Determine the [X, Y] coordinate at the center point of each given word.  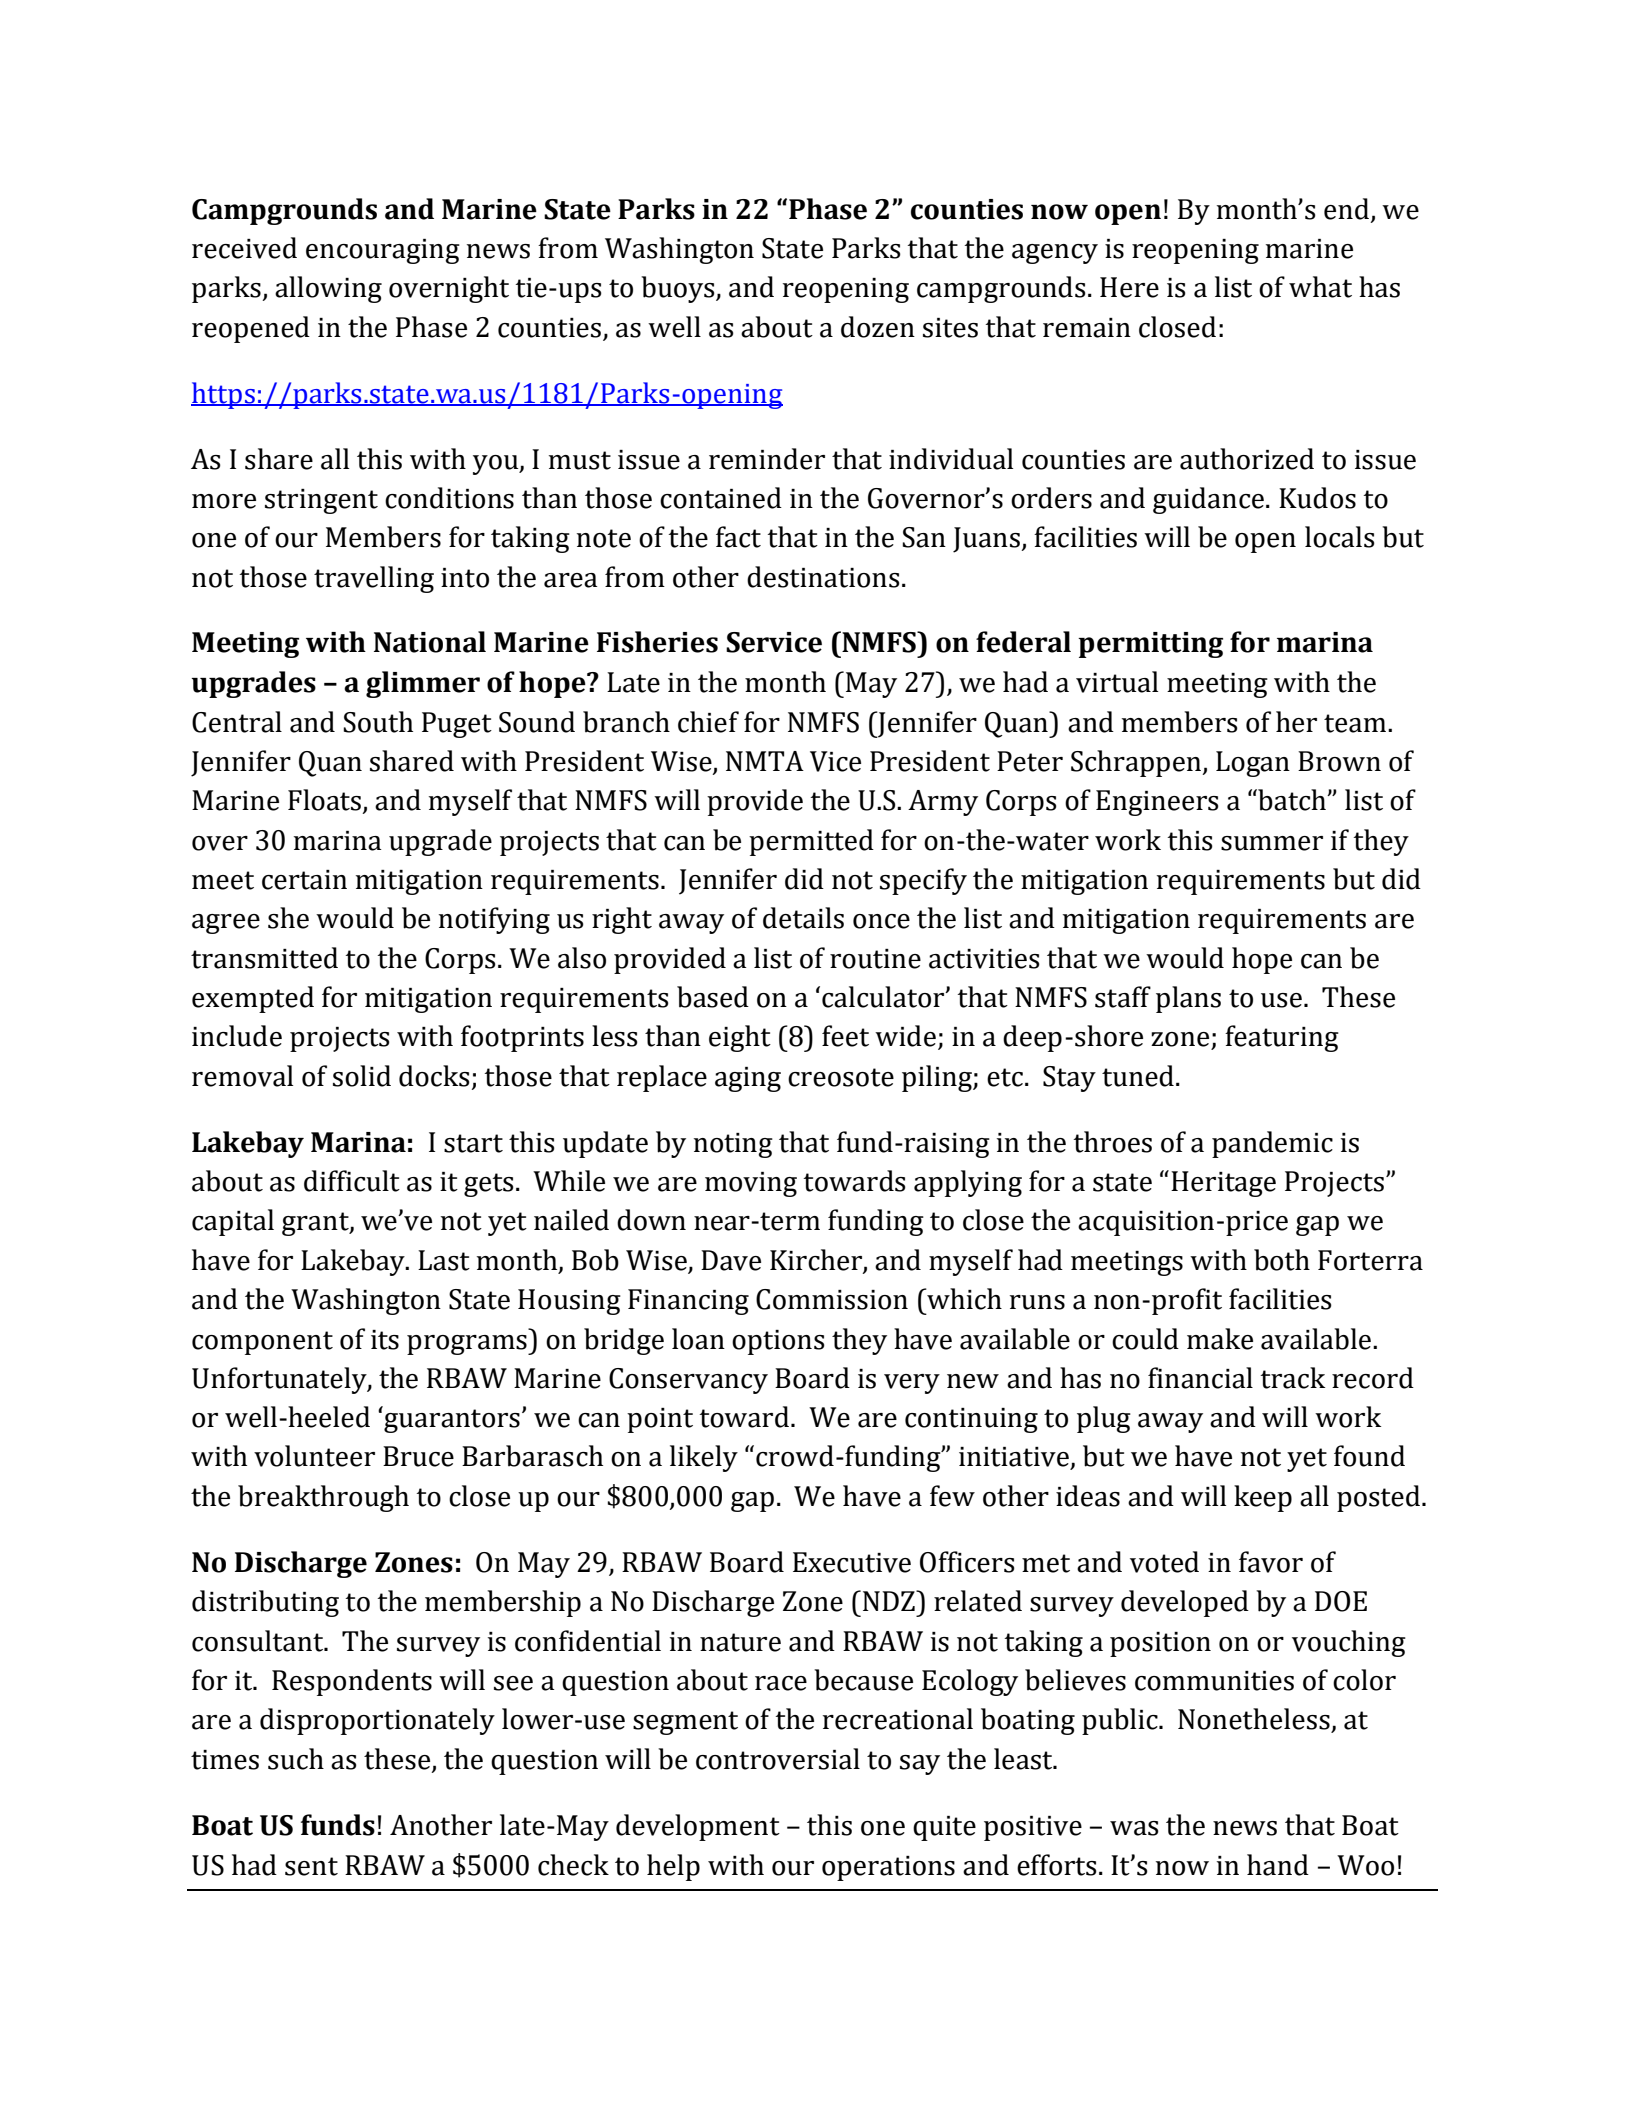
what [1320, 287]
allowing [328, 289]
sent [311, 1866]
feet [845, 1036]
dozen [878, 327]
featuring [1282, 1038]
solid [362, 1076]
